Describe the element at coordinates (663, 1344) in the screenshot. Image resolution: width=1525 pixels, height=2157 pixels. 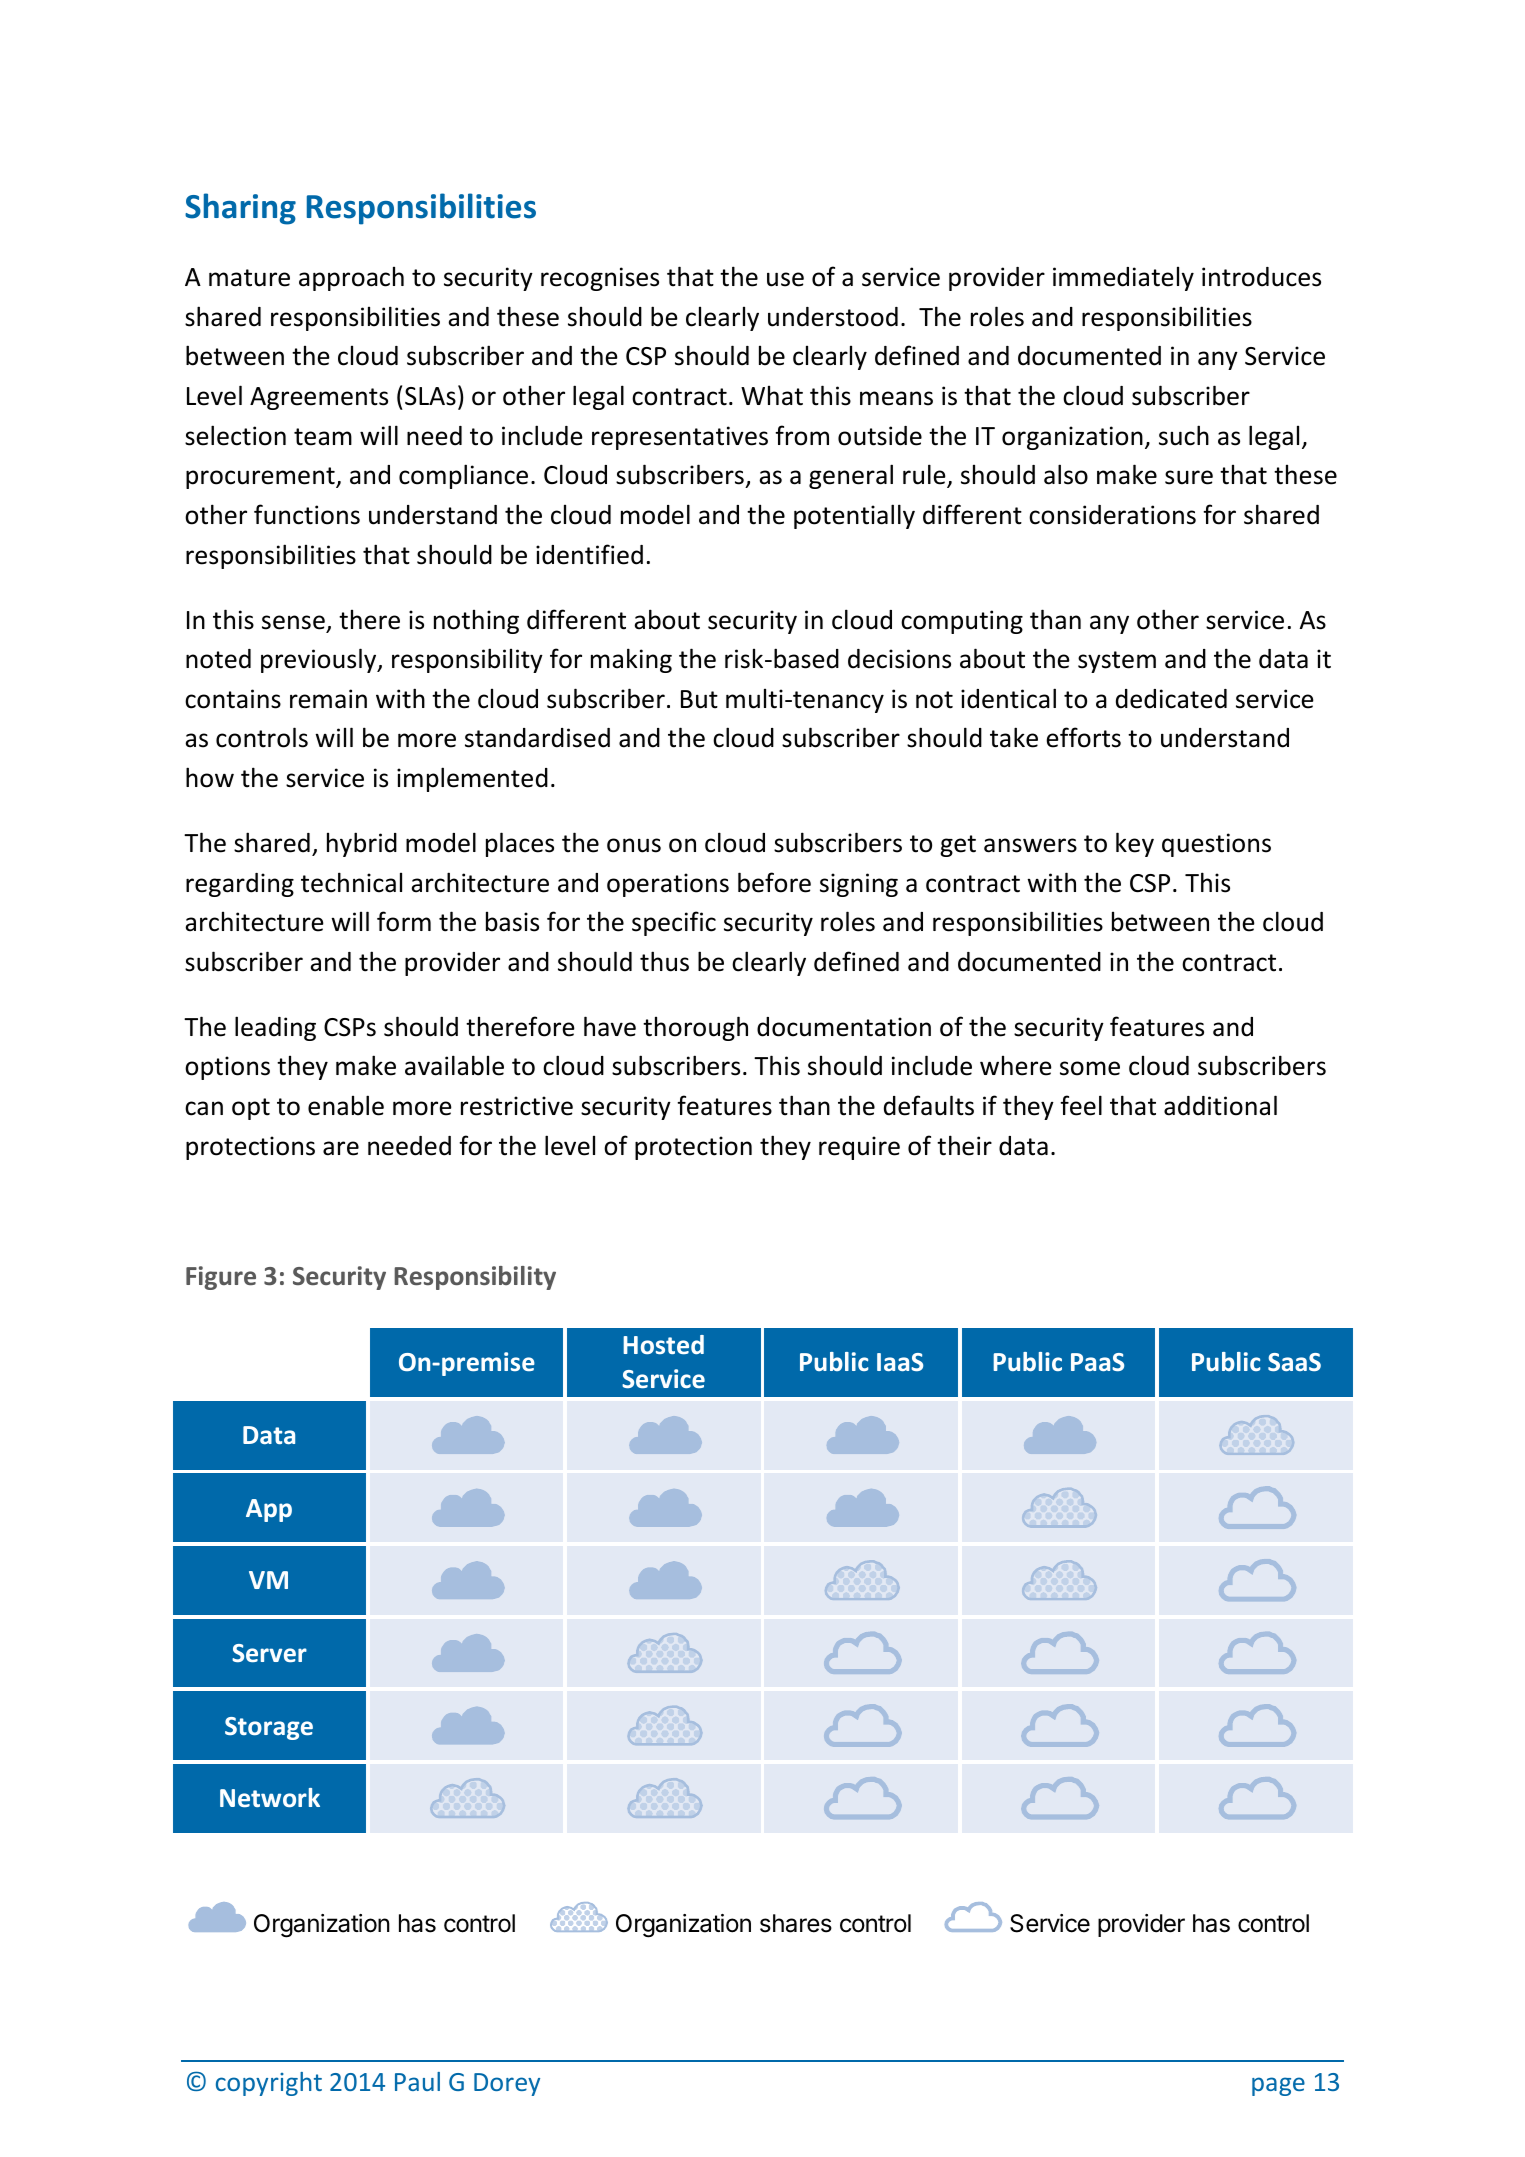
I see `Hosted` at that location.
